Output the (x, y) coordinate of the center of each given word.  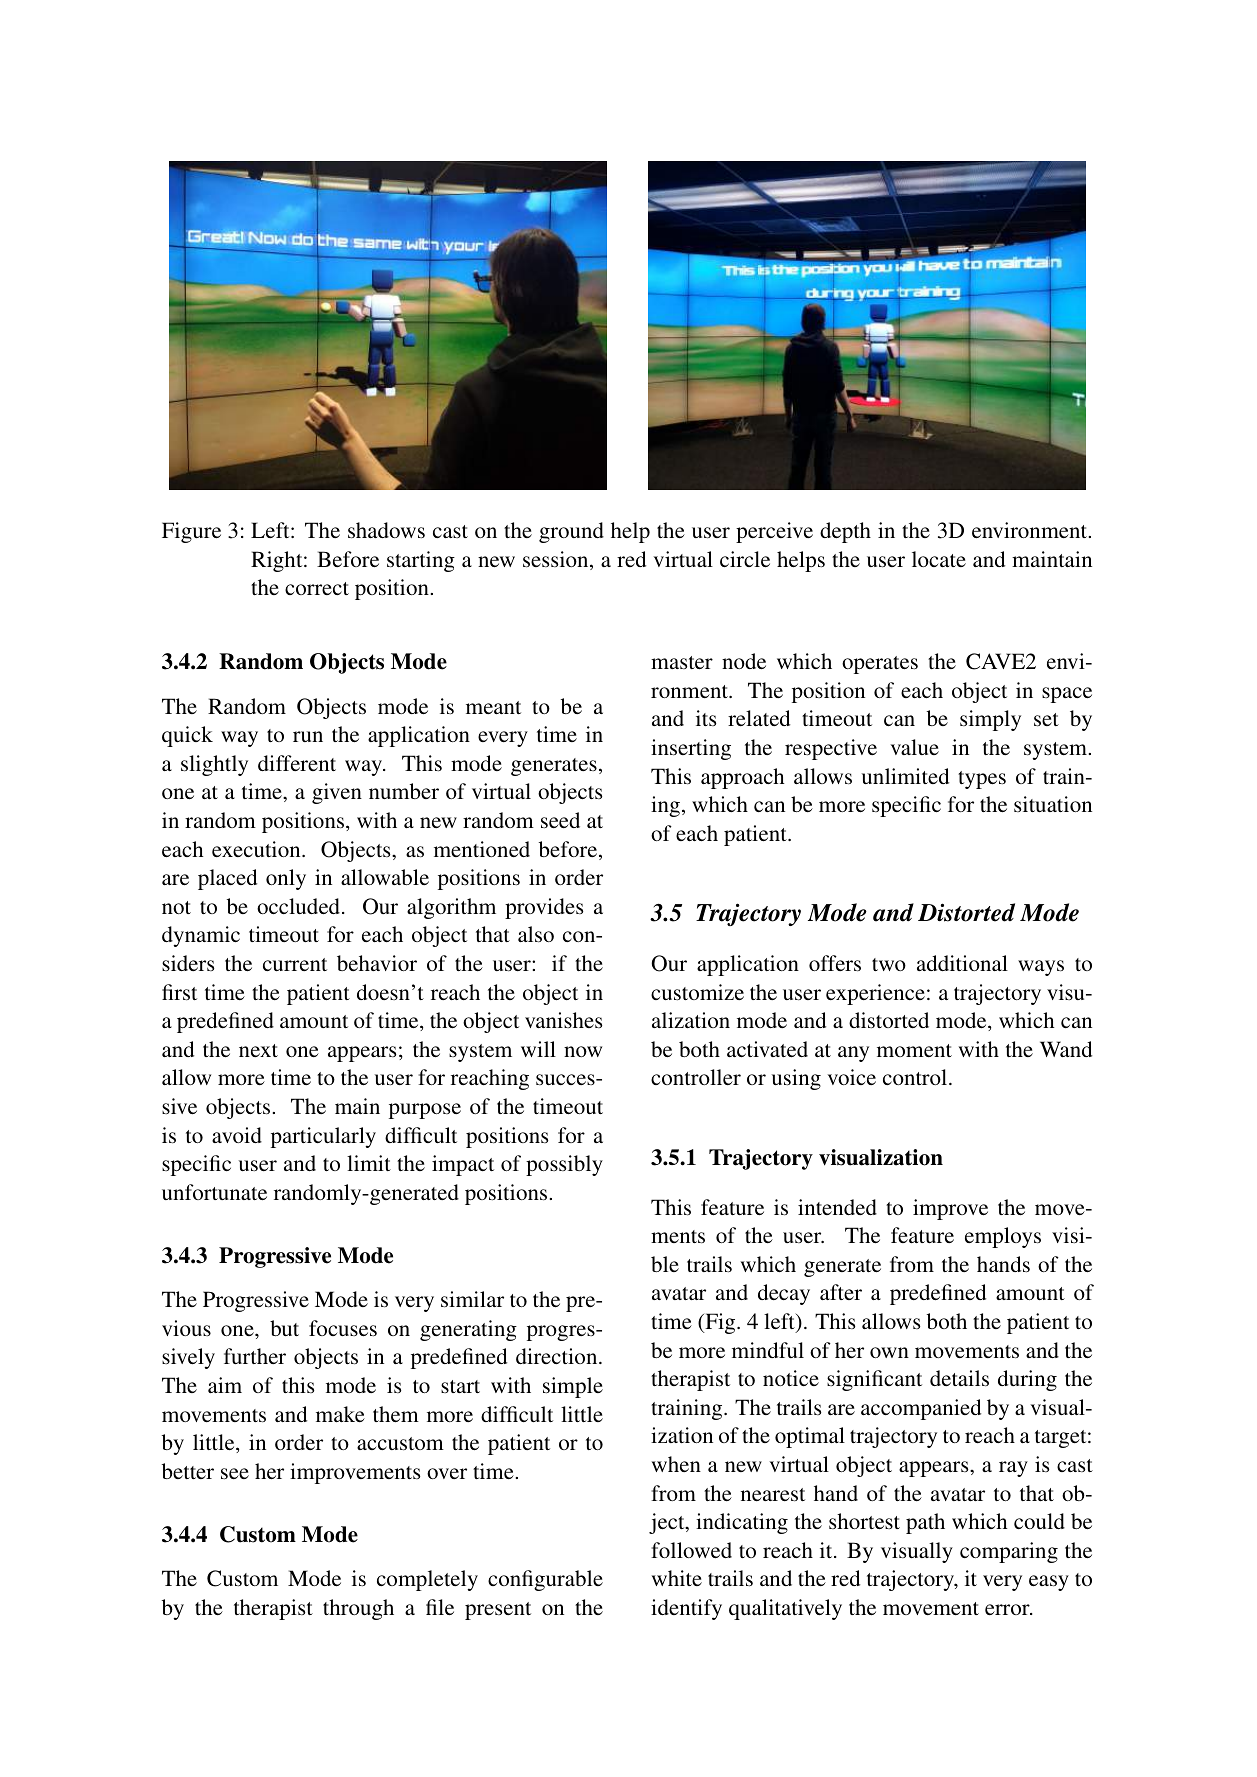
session (557, 560)
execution (257, 849)
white (677, 1578)
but (284, 1328)
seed (560, 820)
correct (317, 588)
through (358, 1609)
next (258, 1050)
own (889, 1352)
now (583, 1051)
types (982, 780)
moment (914, 1050)
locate (939, 559)
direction (558, 1356)
